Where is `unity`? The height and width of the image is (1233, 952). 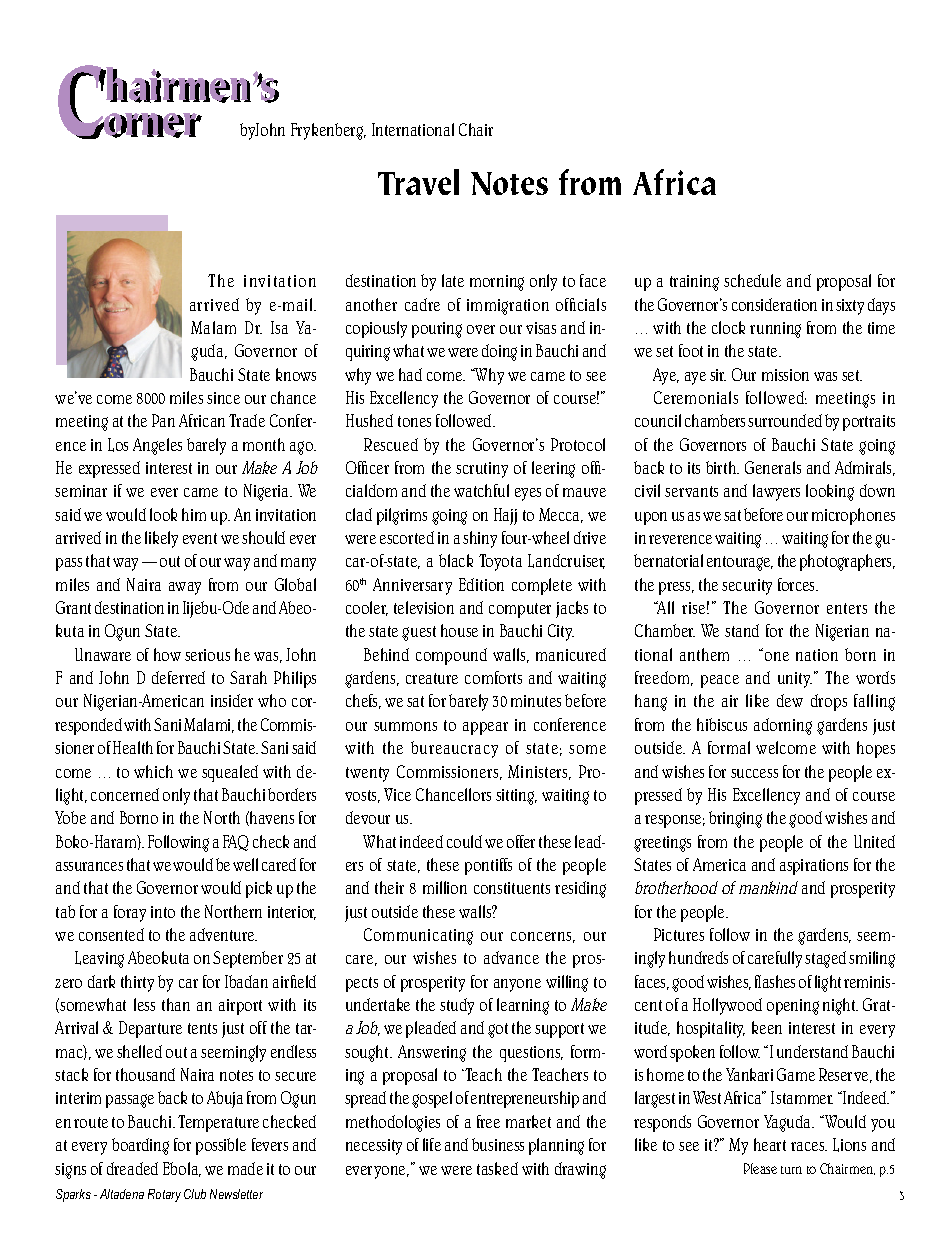 unity is located at coordinates (795, 680).
